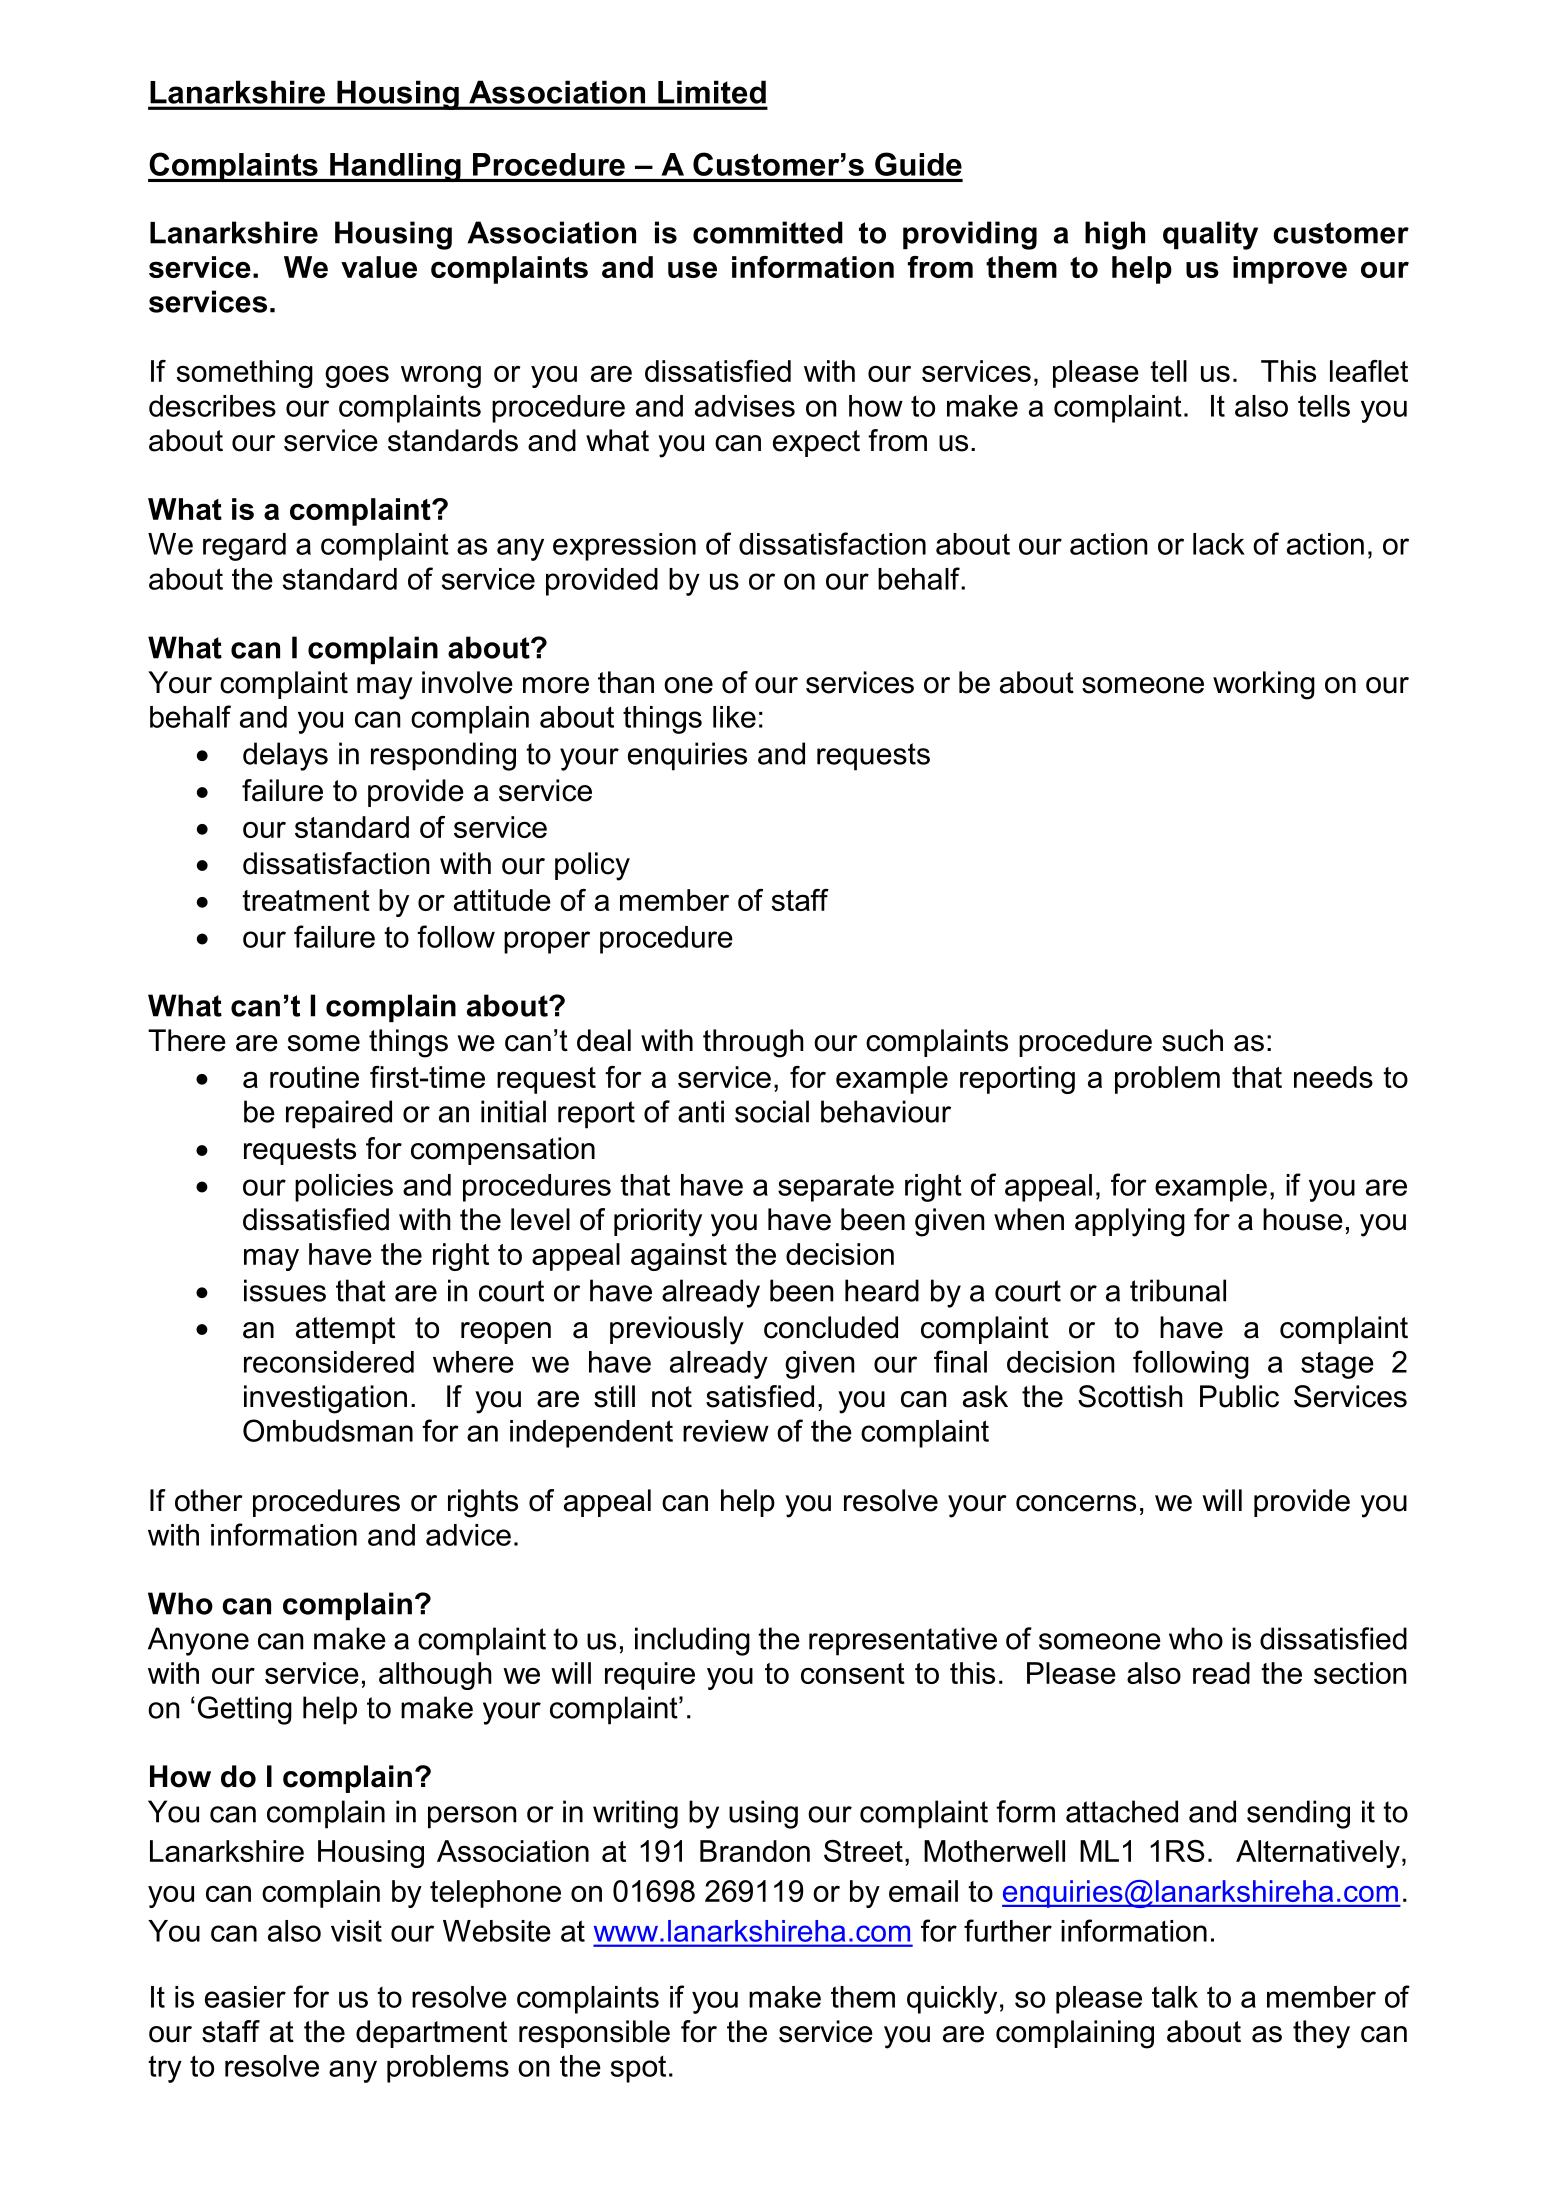  I want to click on repaired, so click(339, 1114).
